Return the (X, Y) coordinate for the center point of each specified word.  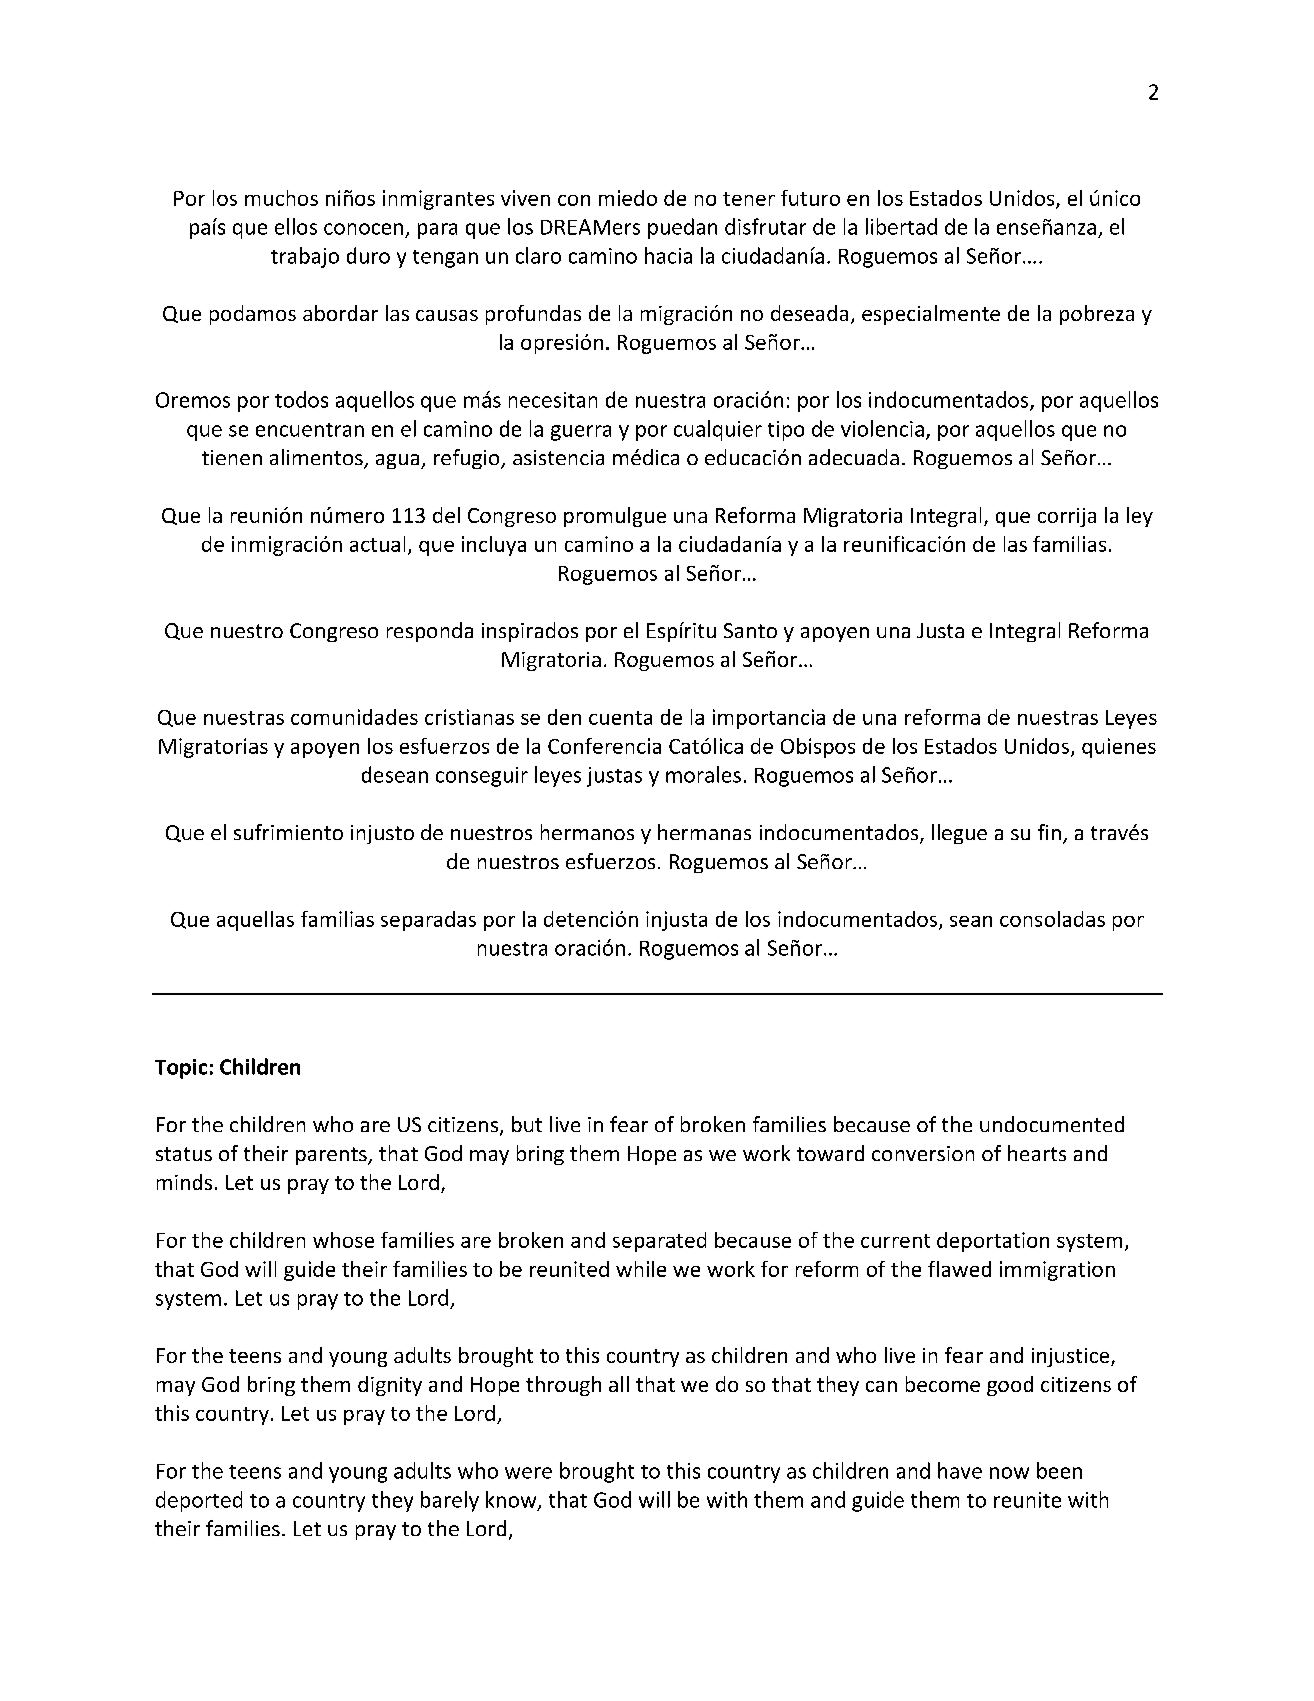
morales (703, 774)
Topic (181, 1069)
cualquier (718, 430)
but (527, 1124)
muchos (281, 198)
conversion (923, 1153)
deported (199, 1501)
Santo (750, 630)
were (528, 1473)
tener (749, 199)
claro (538, 255)
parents (332, 1156)
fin (1049, 832)
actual (377, 544)
